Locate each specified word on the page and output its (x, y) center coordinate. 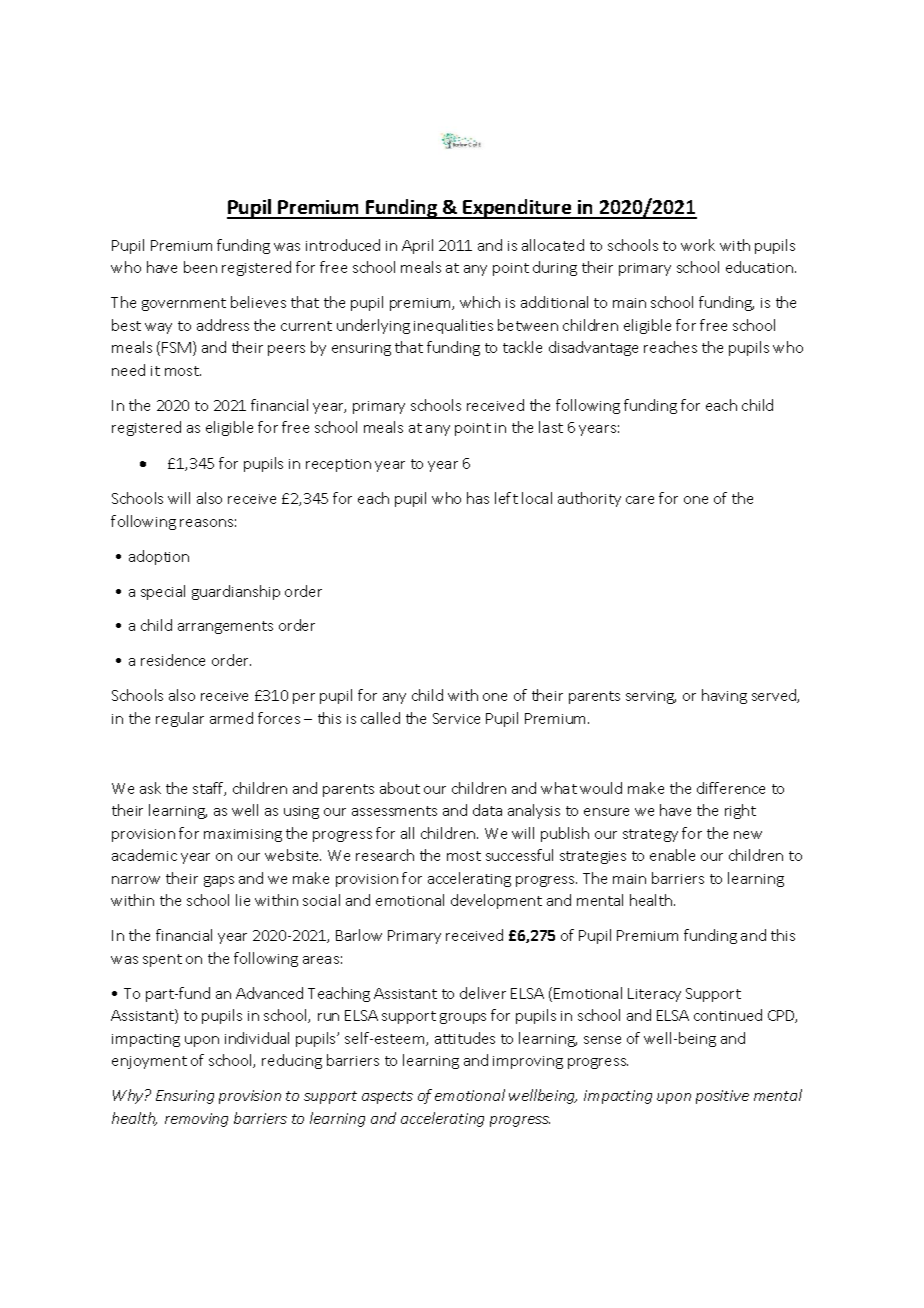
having (724, 696)
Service (456, 718)
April (417, 246)
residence (173, 660)
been (200, 267)
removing (196, 1120)
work (698, 245)
